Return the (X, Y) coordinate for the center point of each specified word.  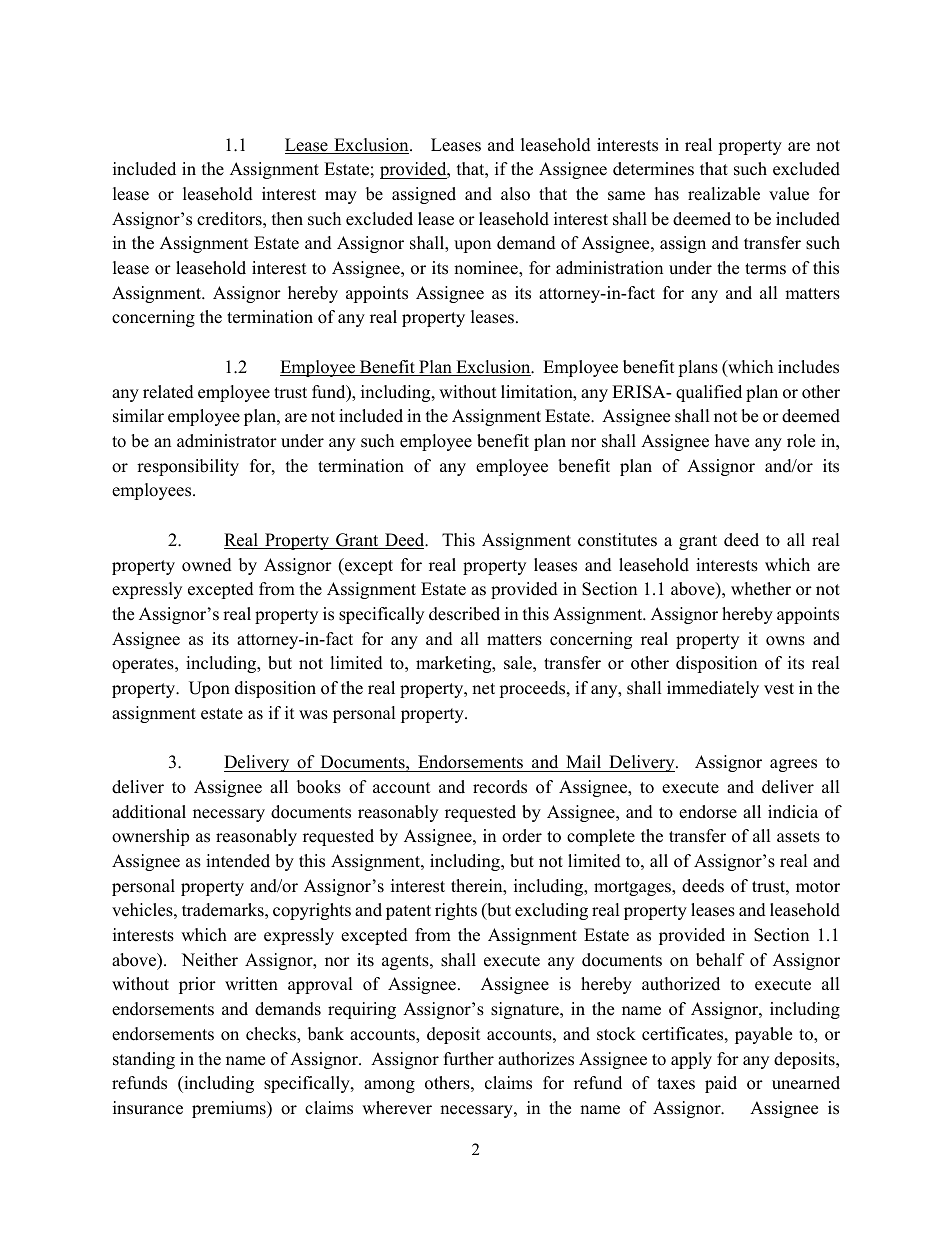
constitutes (617, 540)
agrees (793, 765)
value (789, 194)
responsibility (188, 467)
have (732, 441)
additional (149, 812)
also (515, 194)
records (500, 787)
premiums (230, 1109)
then (287, 219)
